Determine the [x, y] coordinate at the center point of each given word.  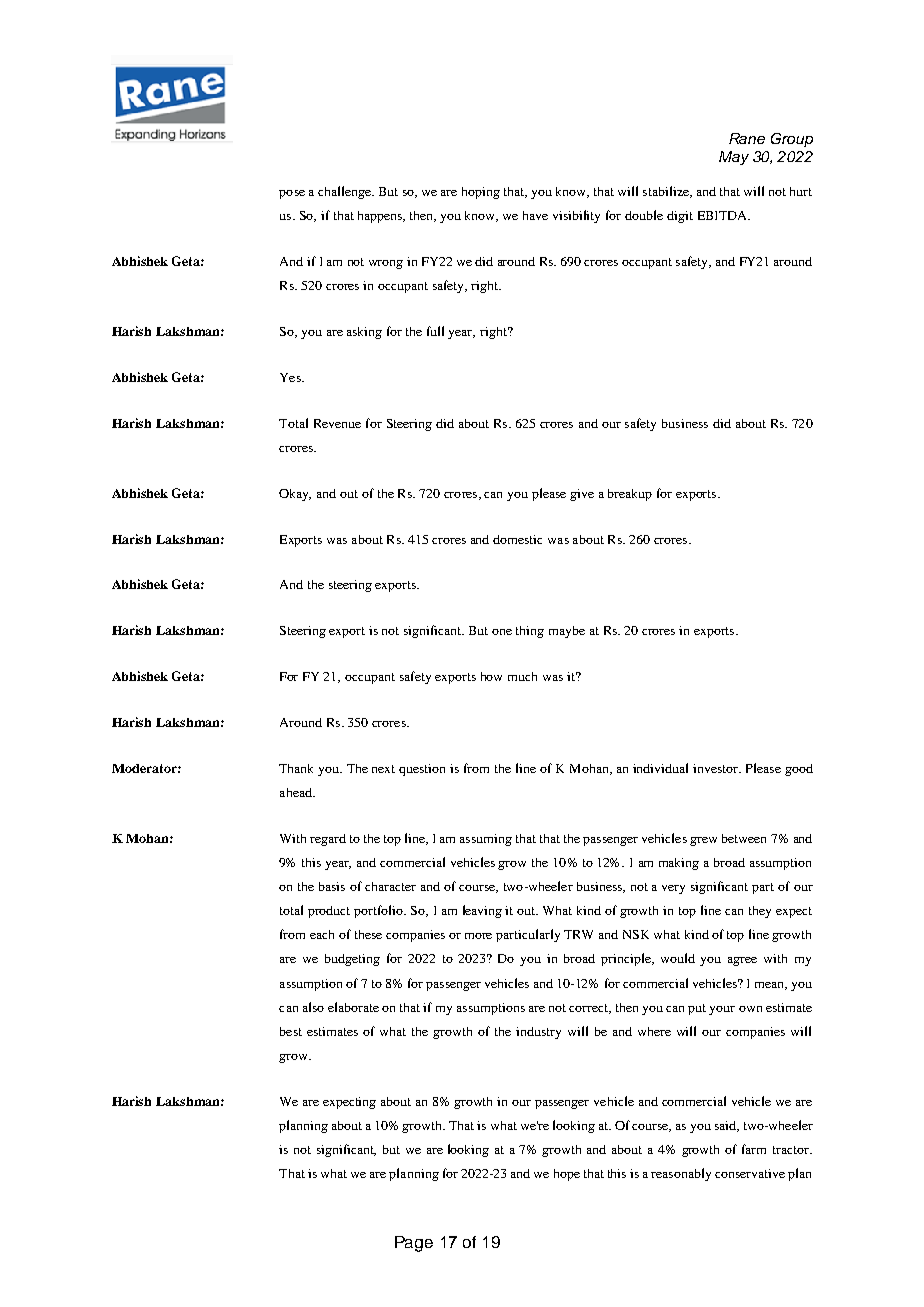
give [582, 495]
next [383, 769]
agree [742, 961]
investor [717, 768]
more [478, 936]
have [535, 215]
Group [792, 140]
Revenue [337, 423]
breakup [630, 495]
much [522, 676]
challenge [346, 192]
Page [414, 1244]
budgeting [352, 960]
